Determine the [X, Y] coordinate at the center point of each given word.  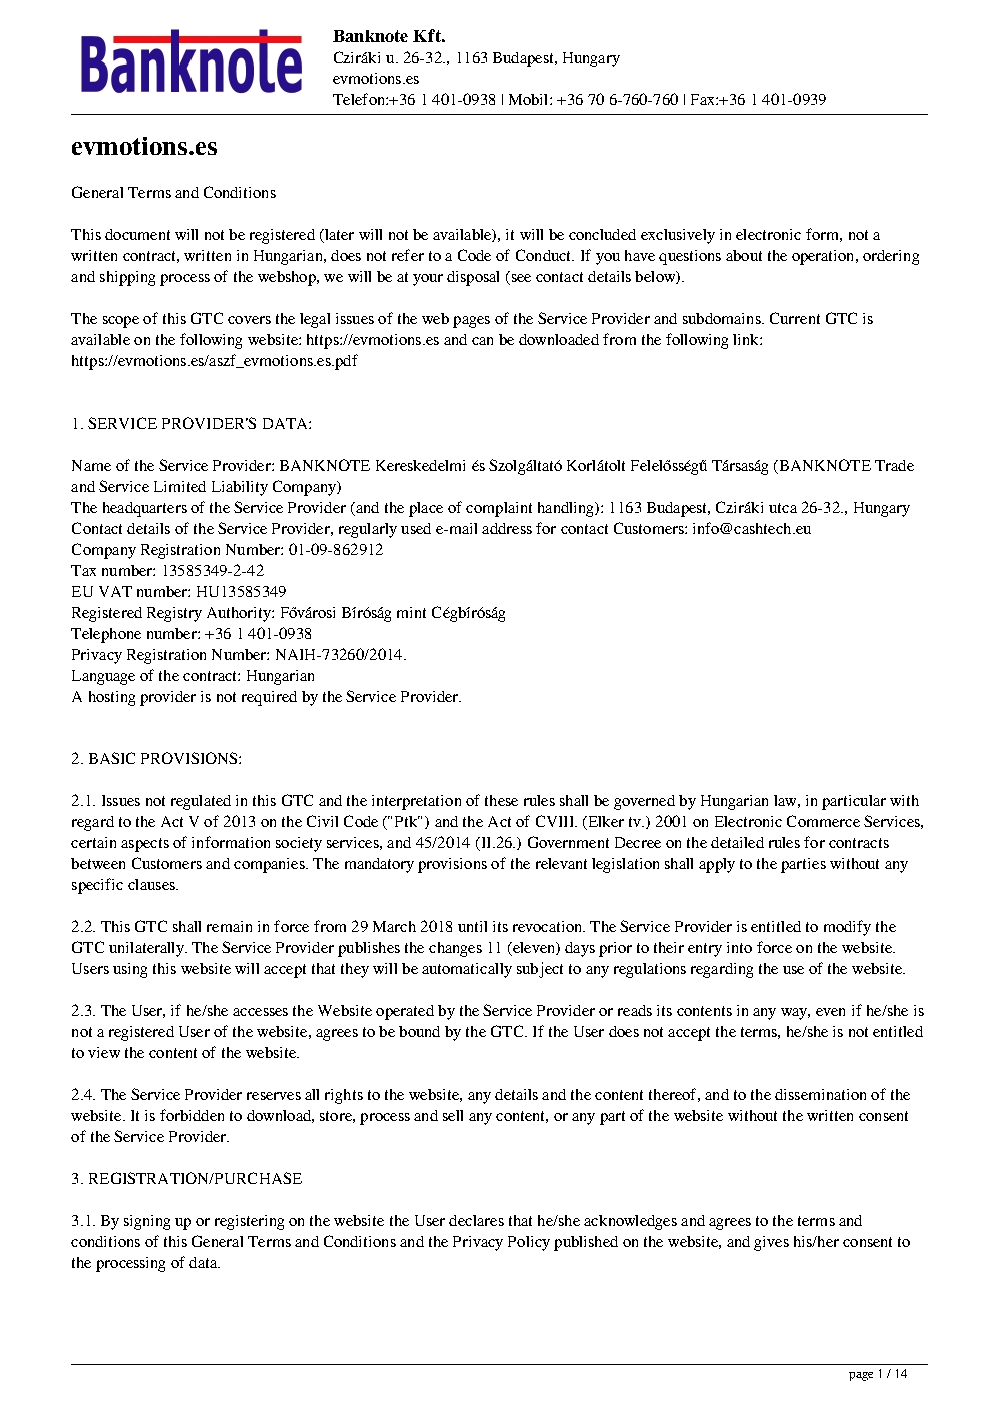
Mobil [530, 99]
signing [147, 1222]
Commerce [823, 821]
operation [824, 257]
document [137, 234]
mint [411, 612]
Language [103, 677]
